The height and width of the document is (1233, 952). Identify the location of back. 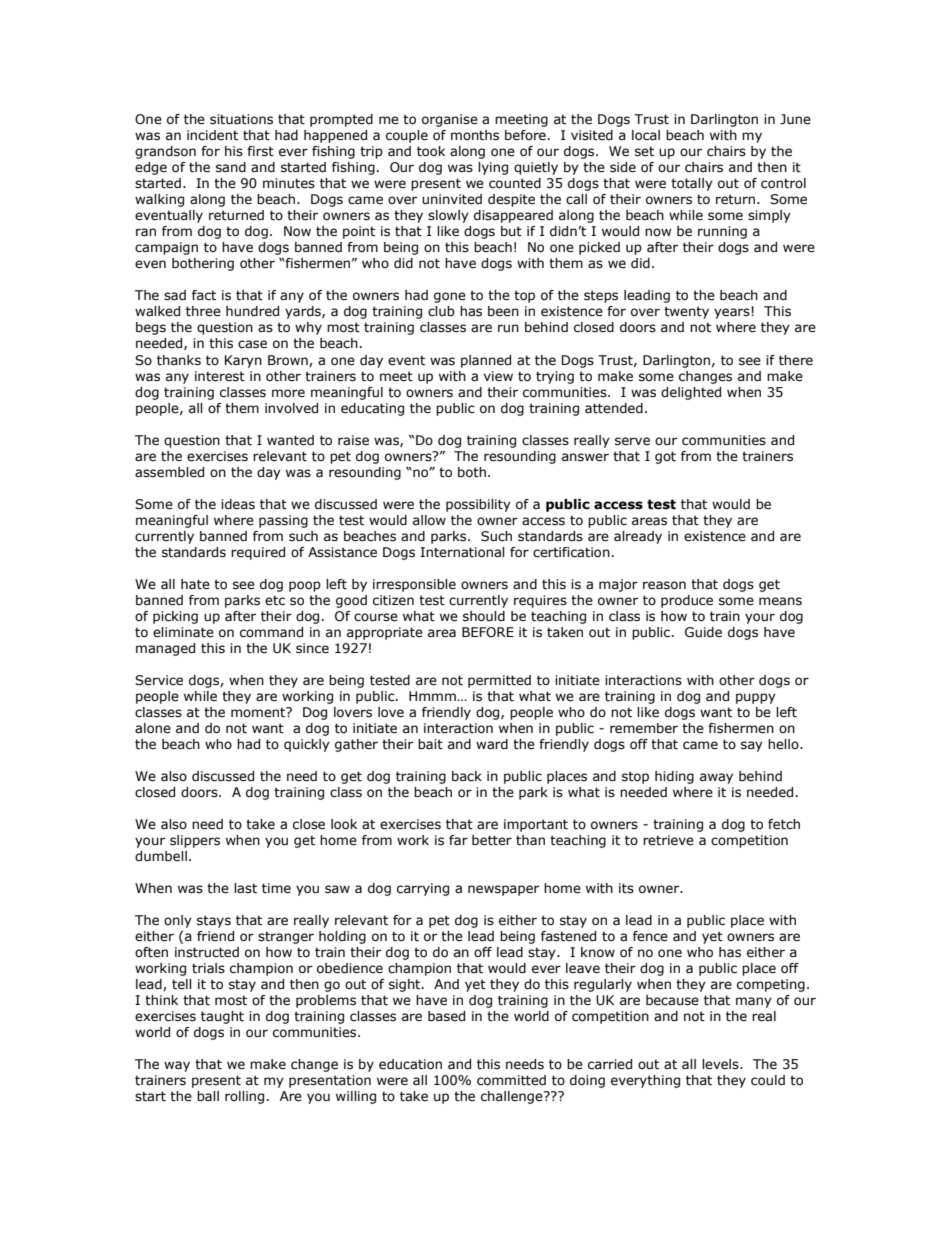
(467, 776).
